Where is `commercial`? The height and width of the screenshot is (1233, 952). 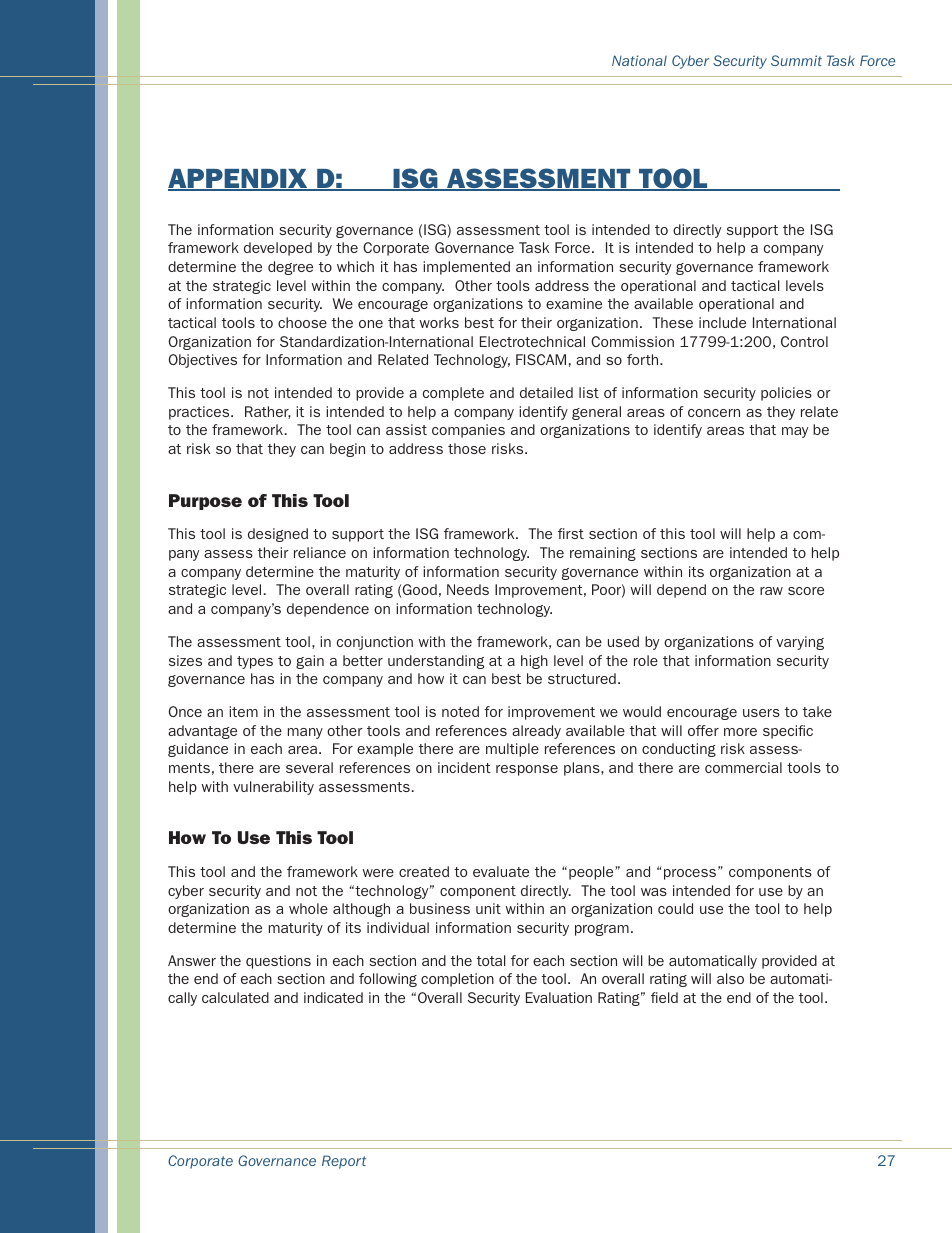
commercial is located at coordinates (743, 767).
